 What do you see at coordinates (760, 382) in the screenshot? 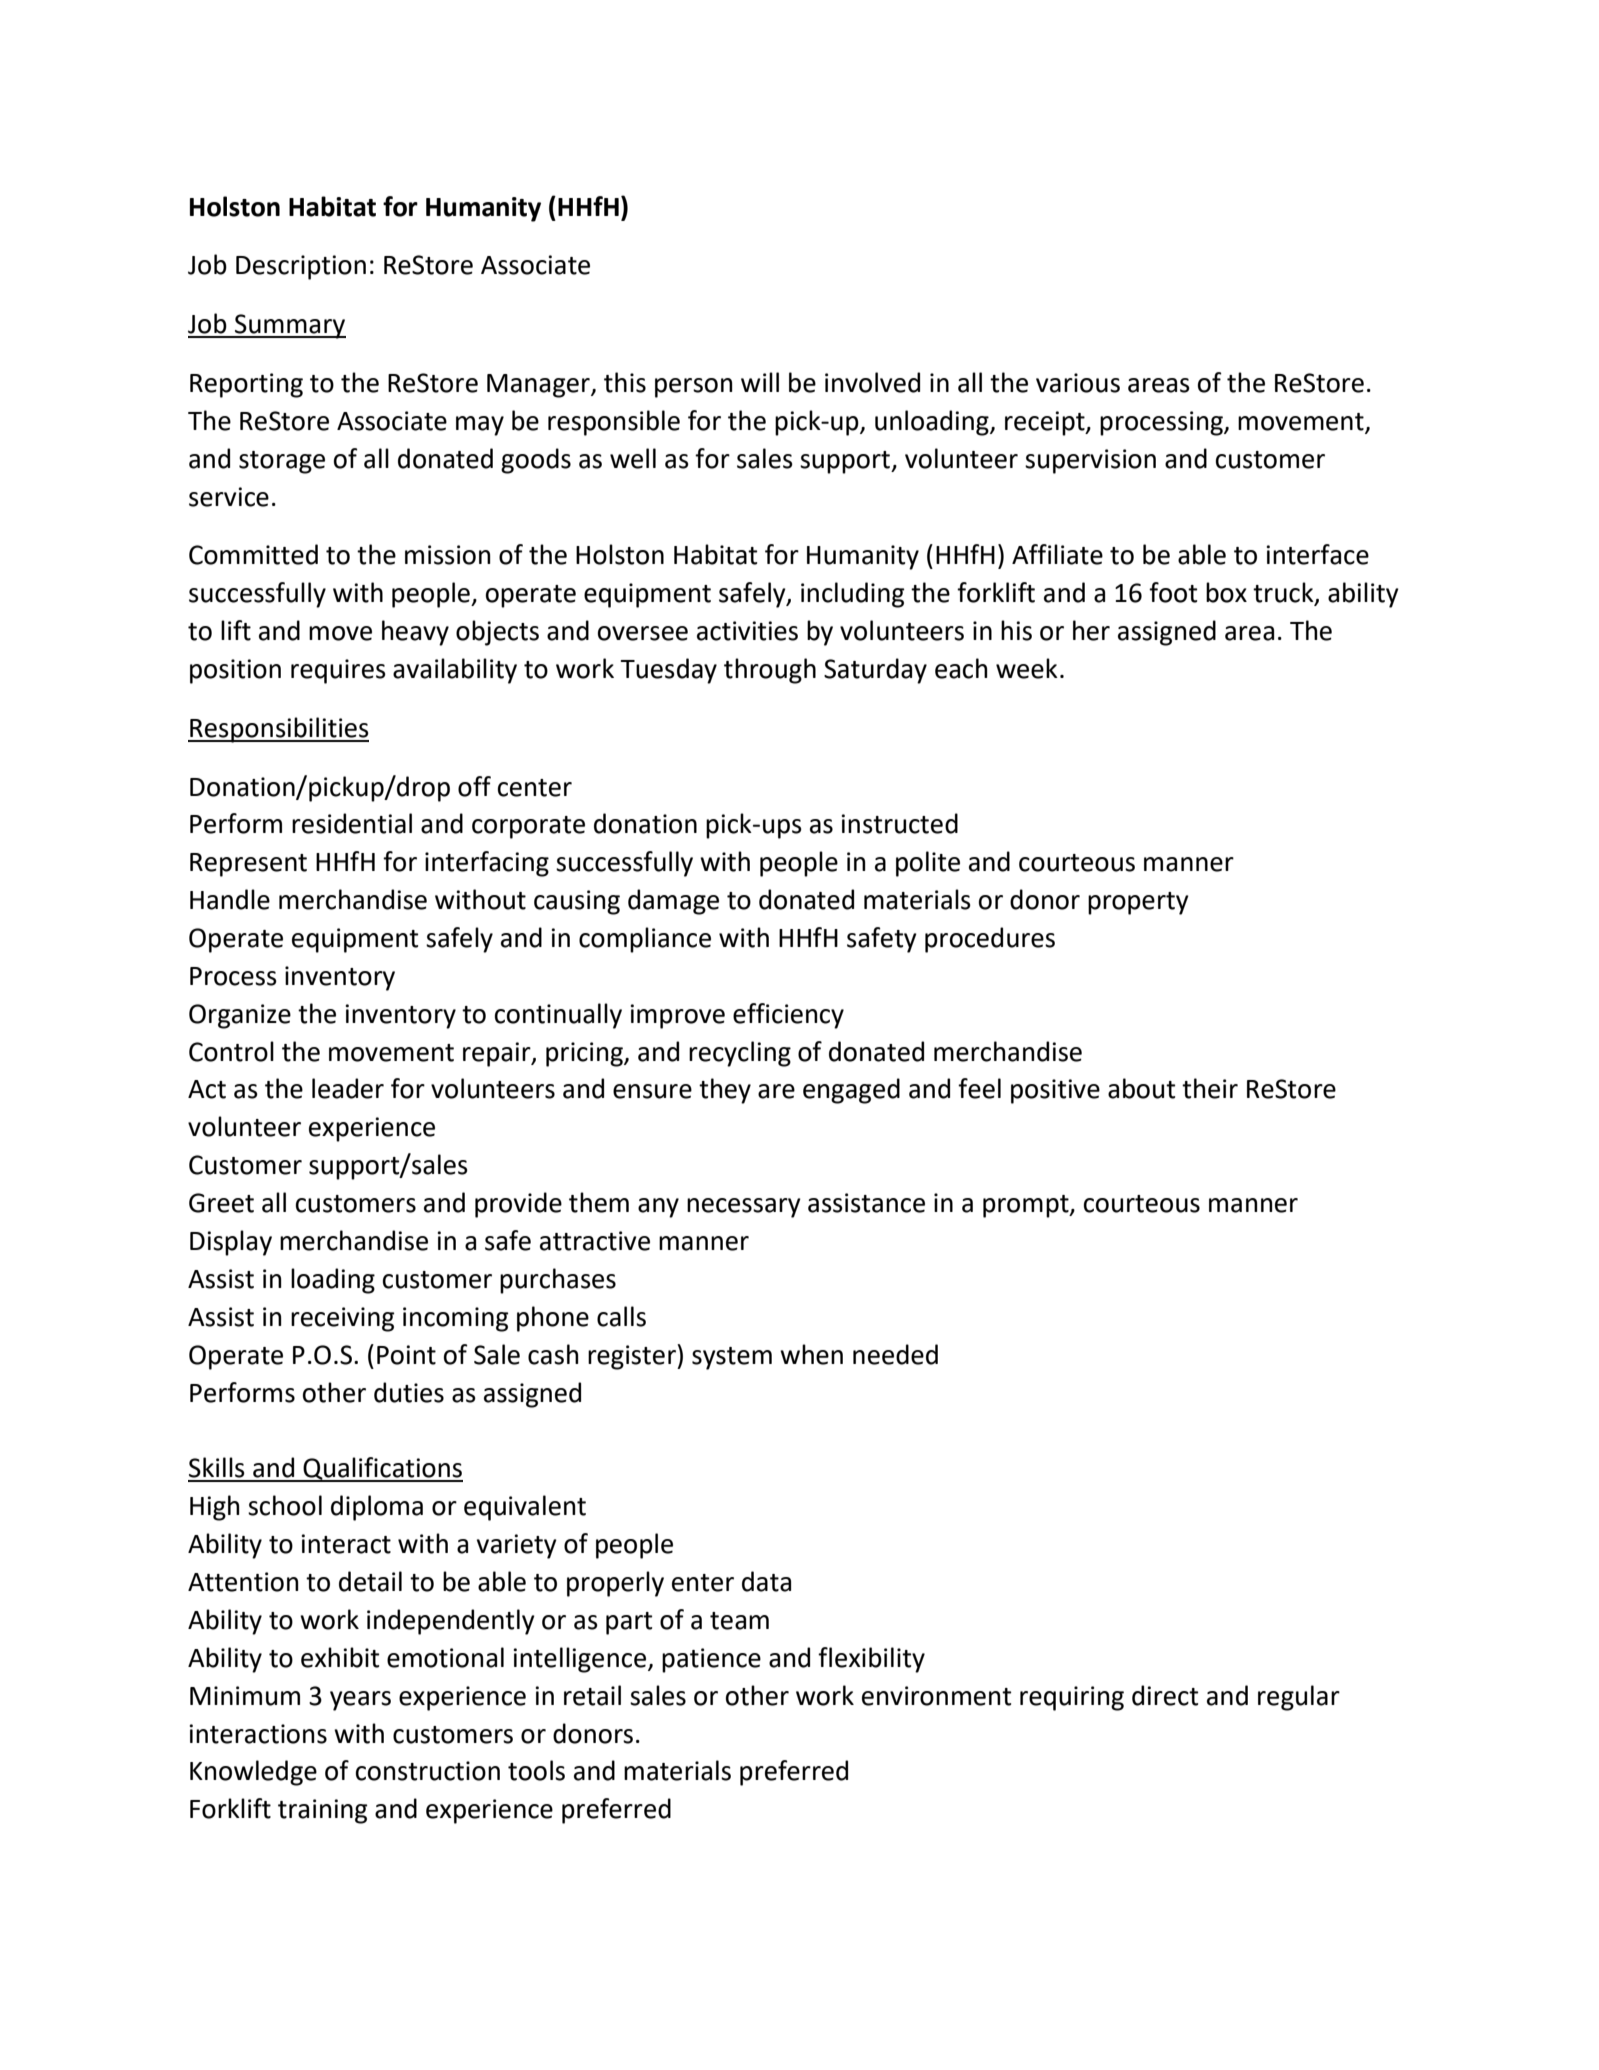
I see `will` at bounding box center [760, 382].
